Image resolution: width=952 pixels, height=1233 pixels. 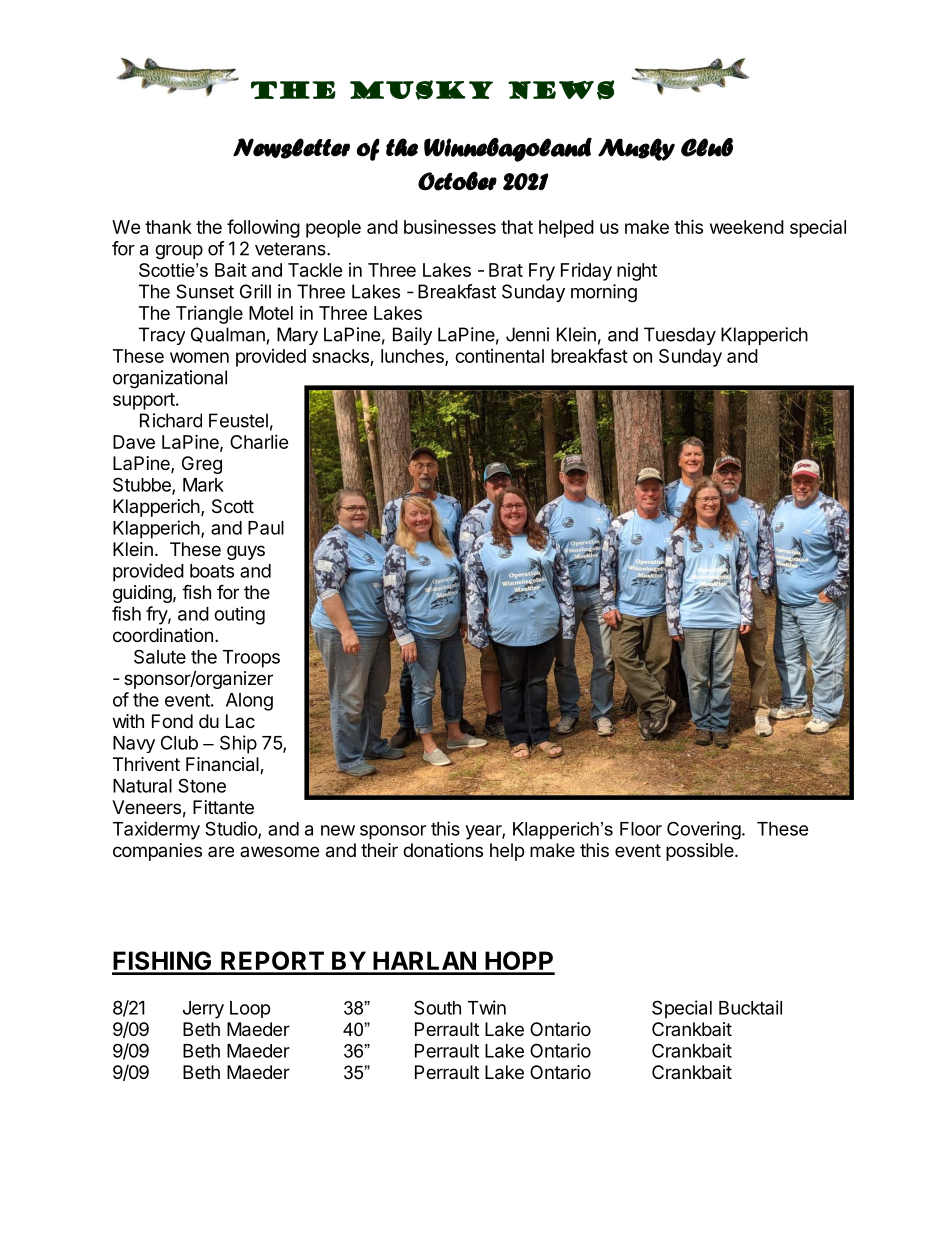 I want to click on boats, so click(x=212, y=571).
